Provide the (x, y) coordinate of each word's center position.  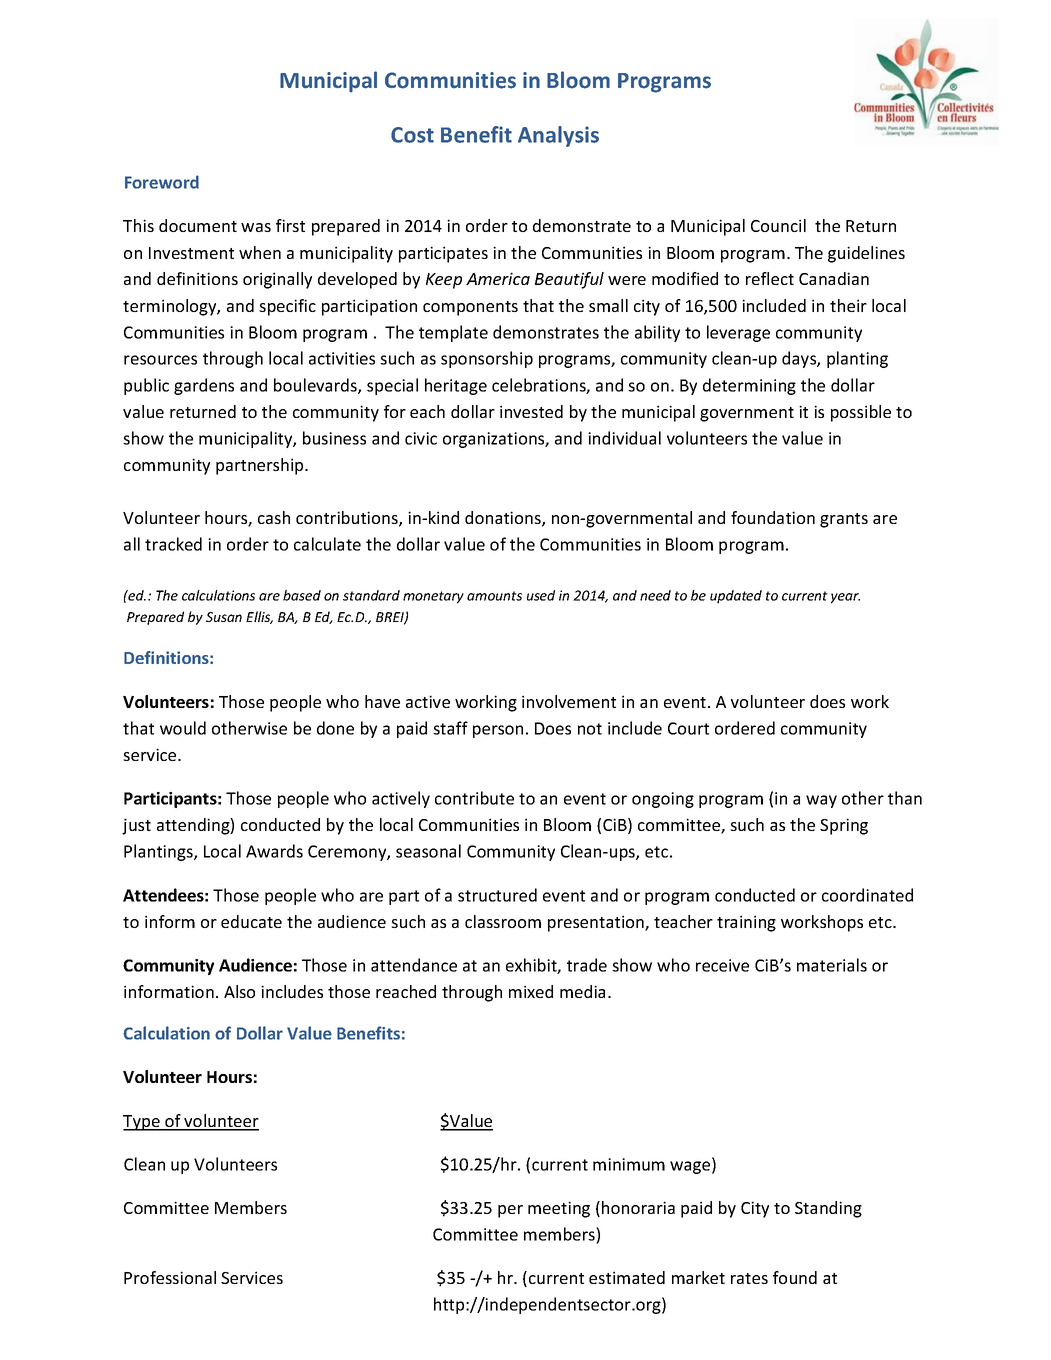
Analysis (558, 136)
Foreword (162, 182)
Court (688, 728)
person (498, 731)
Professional (170, 1277)
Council (778, 225)
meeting (559, 1209)
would (183, 728)
